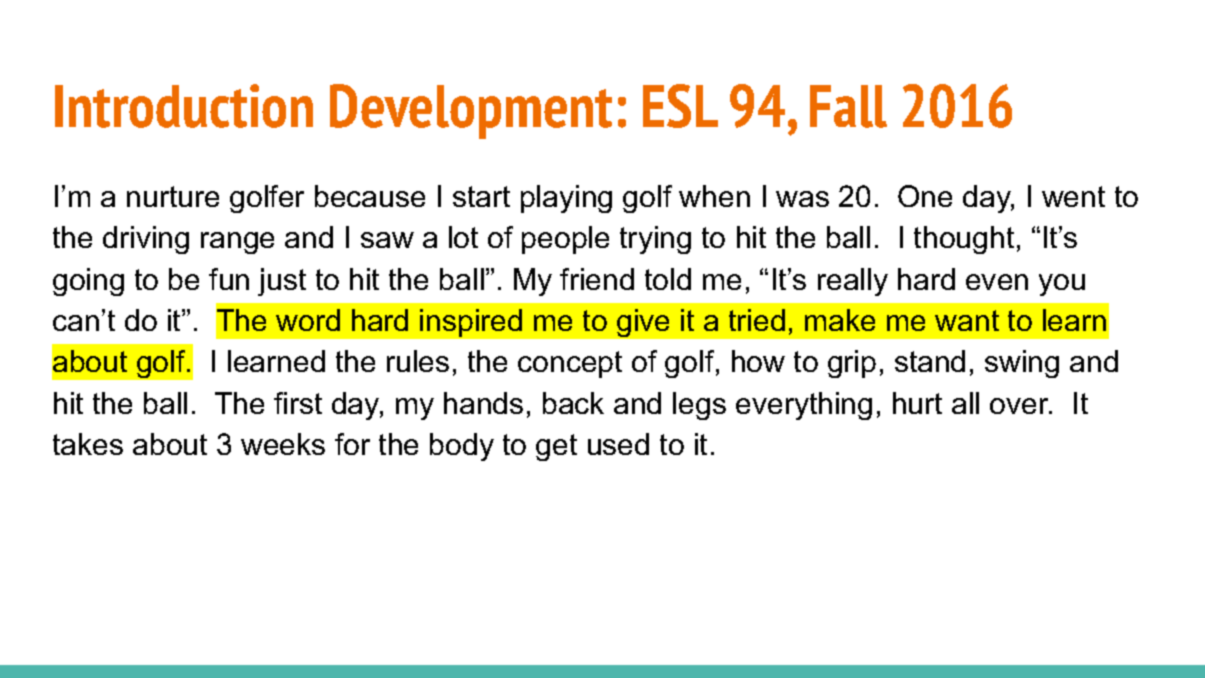  Describe the element at coordinates (229, 279) in the document. I see `fun` at that location.
